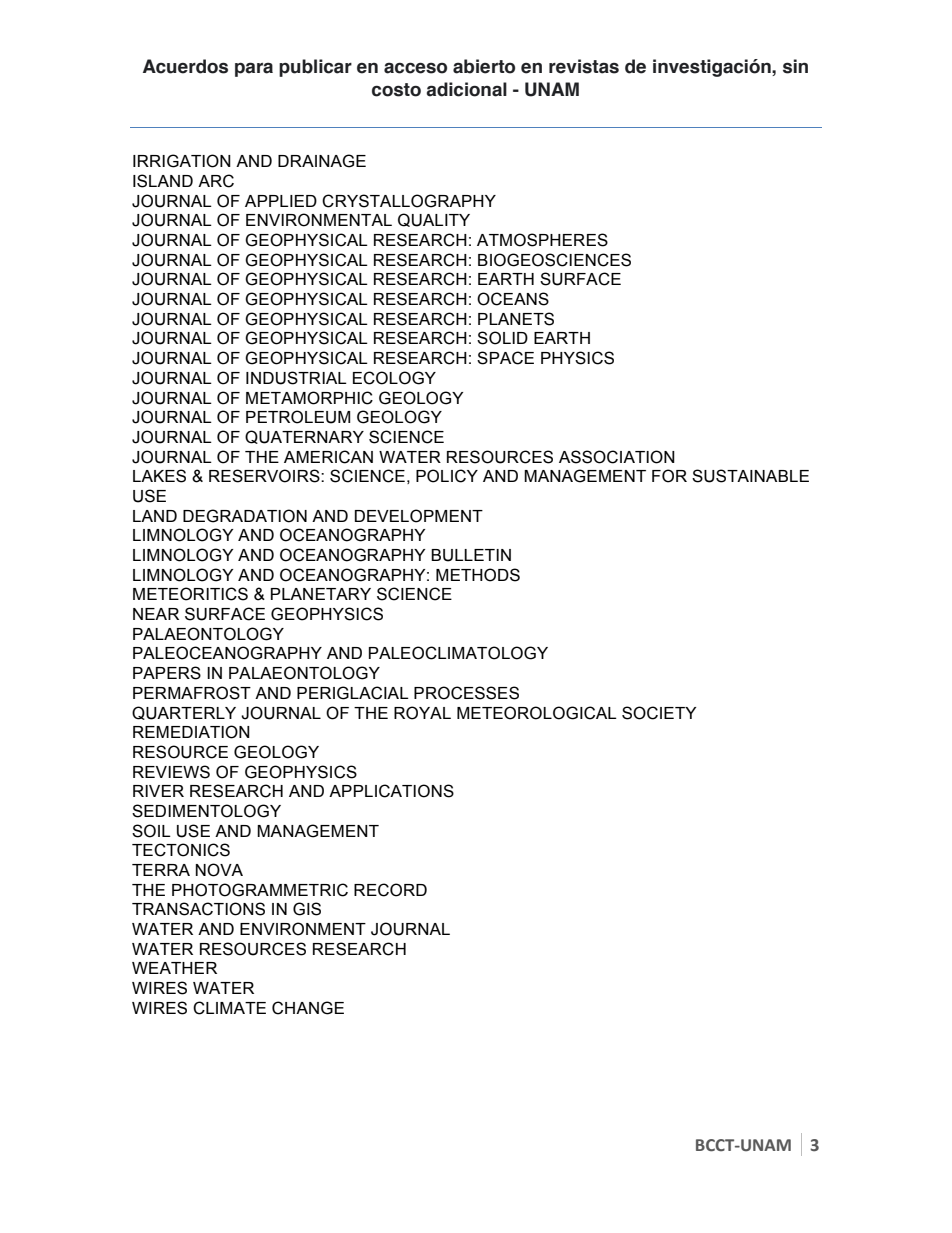 Image resolution: width=952 pixels, height=1233 pixels. I want to click on RECORD, so click(390, 890).
